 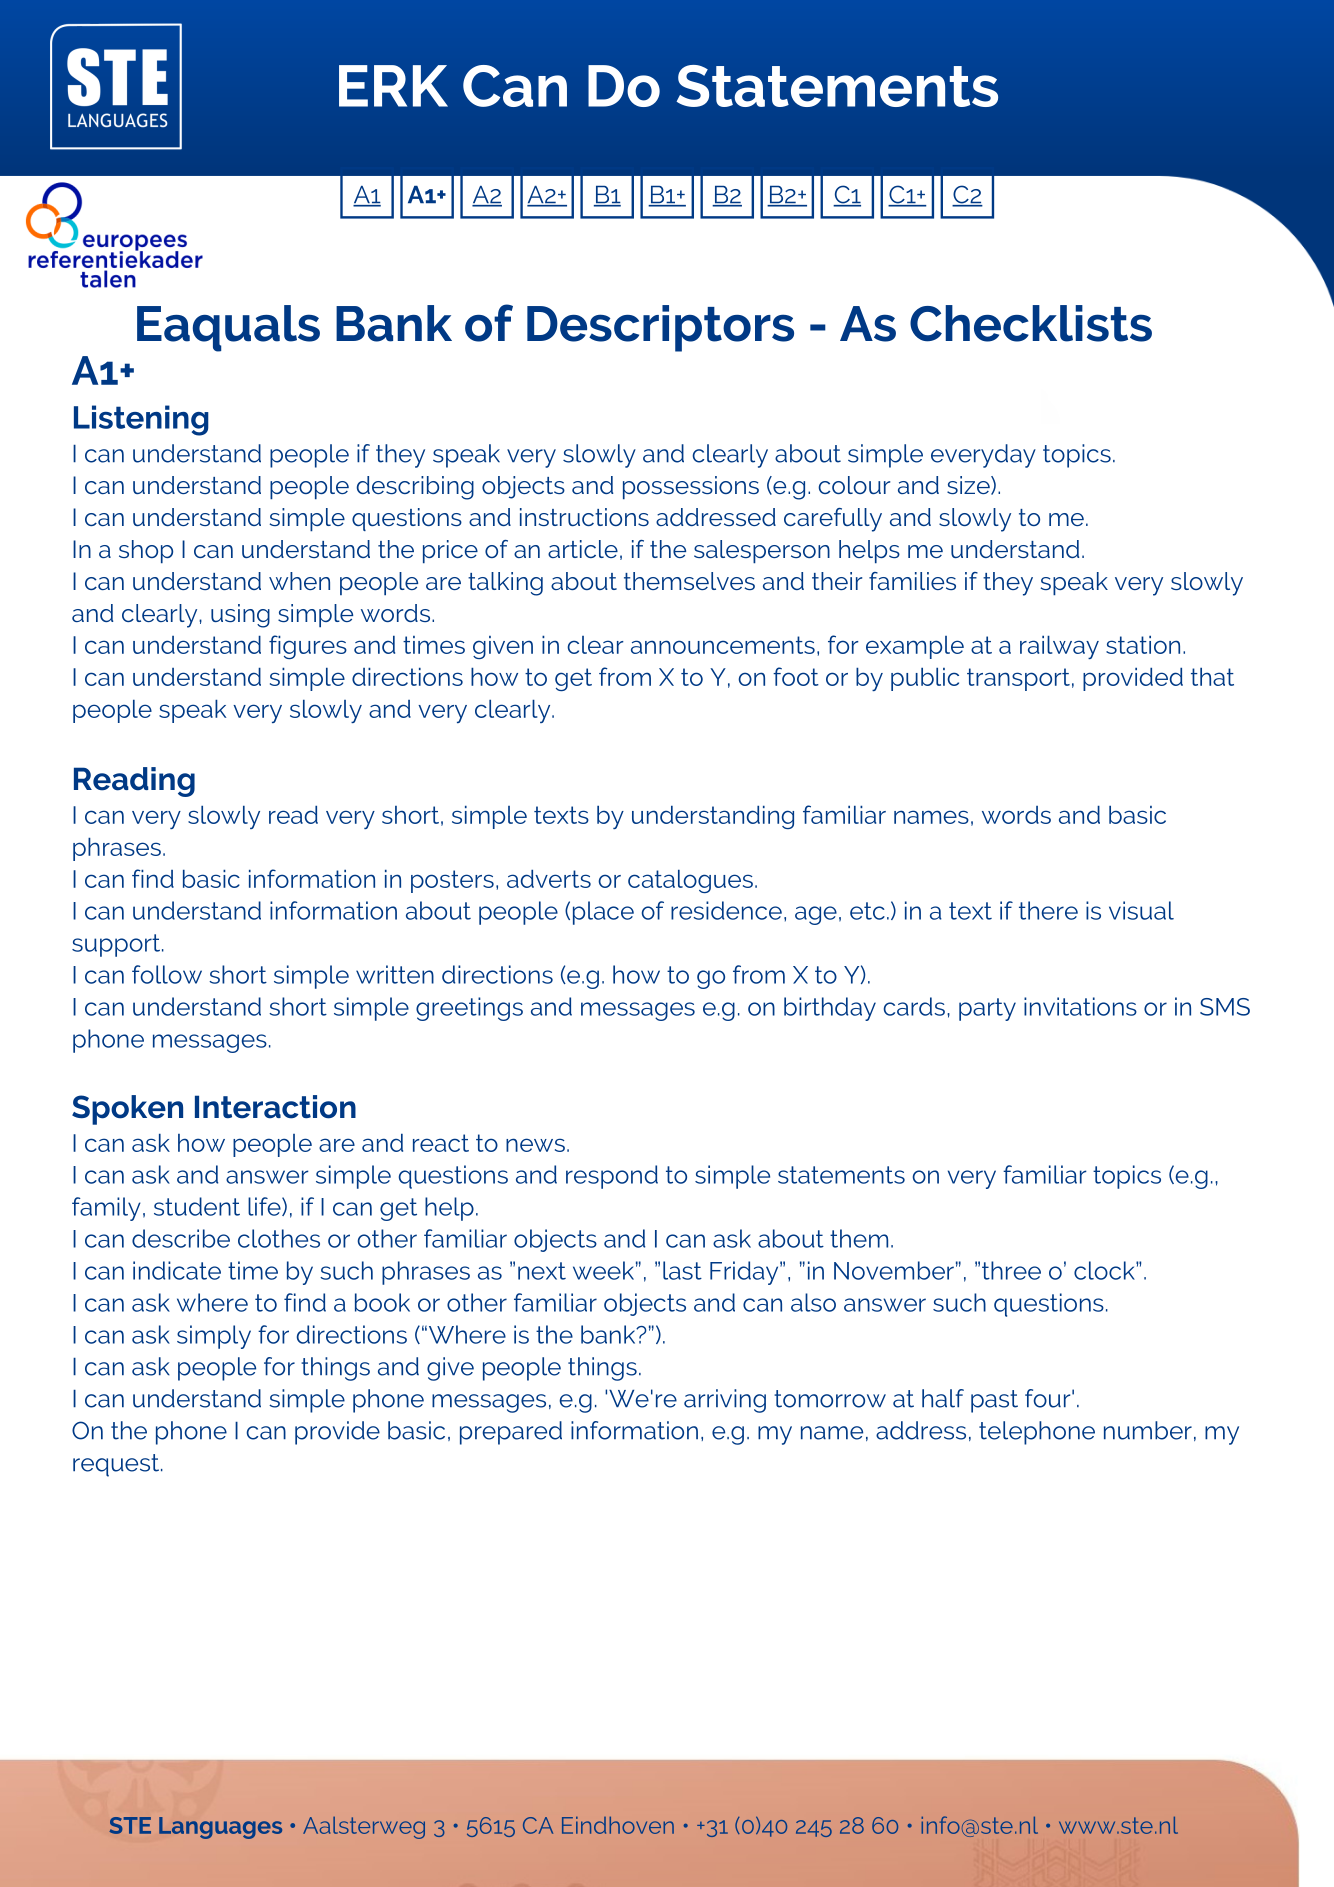 I want to click on railway, so click(x=1059, y=647).
